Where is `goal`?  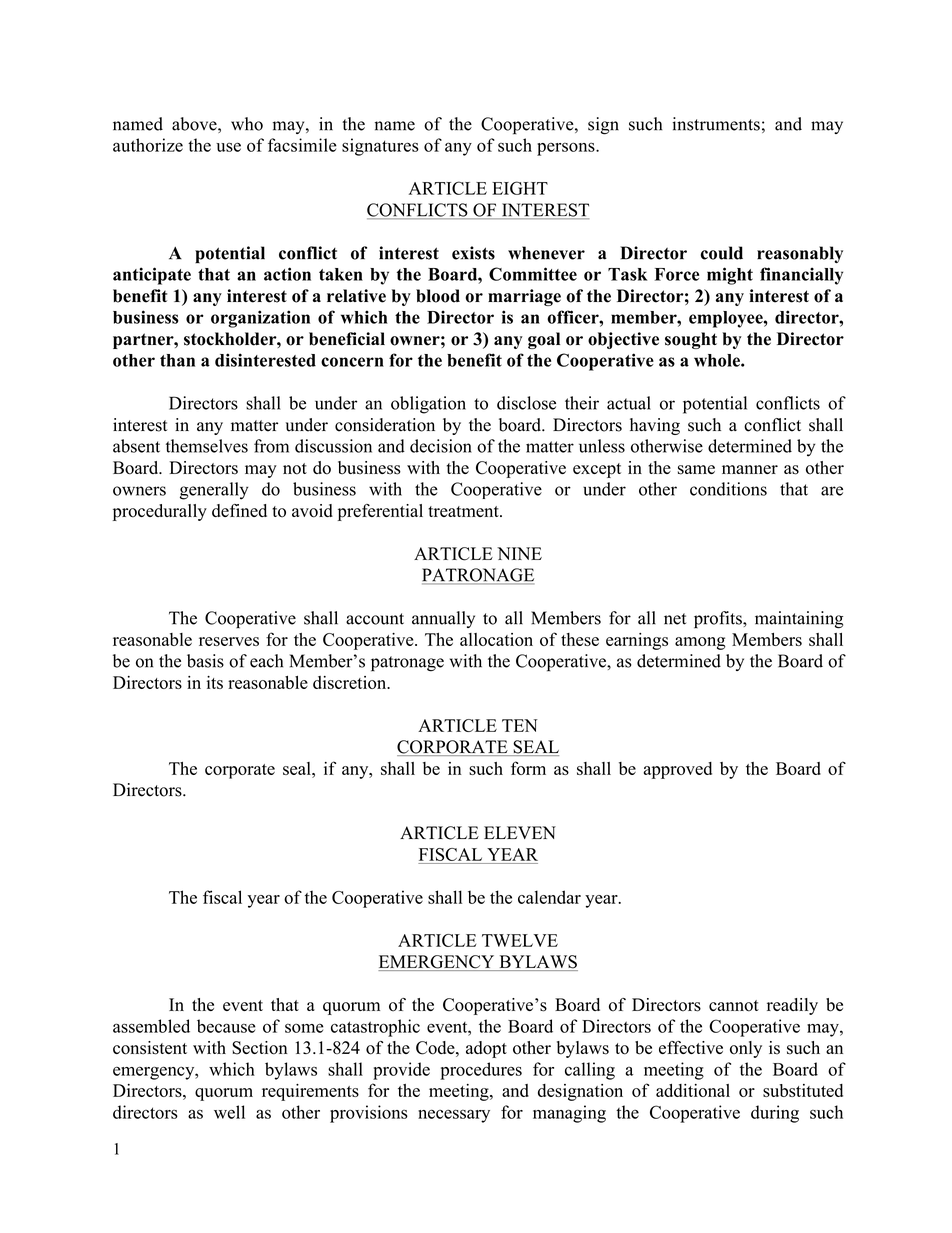 goal is located at coordinates (544, 340).
